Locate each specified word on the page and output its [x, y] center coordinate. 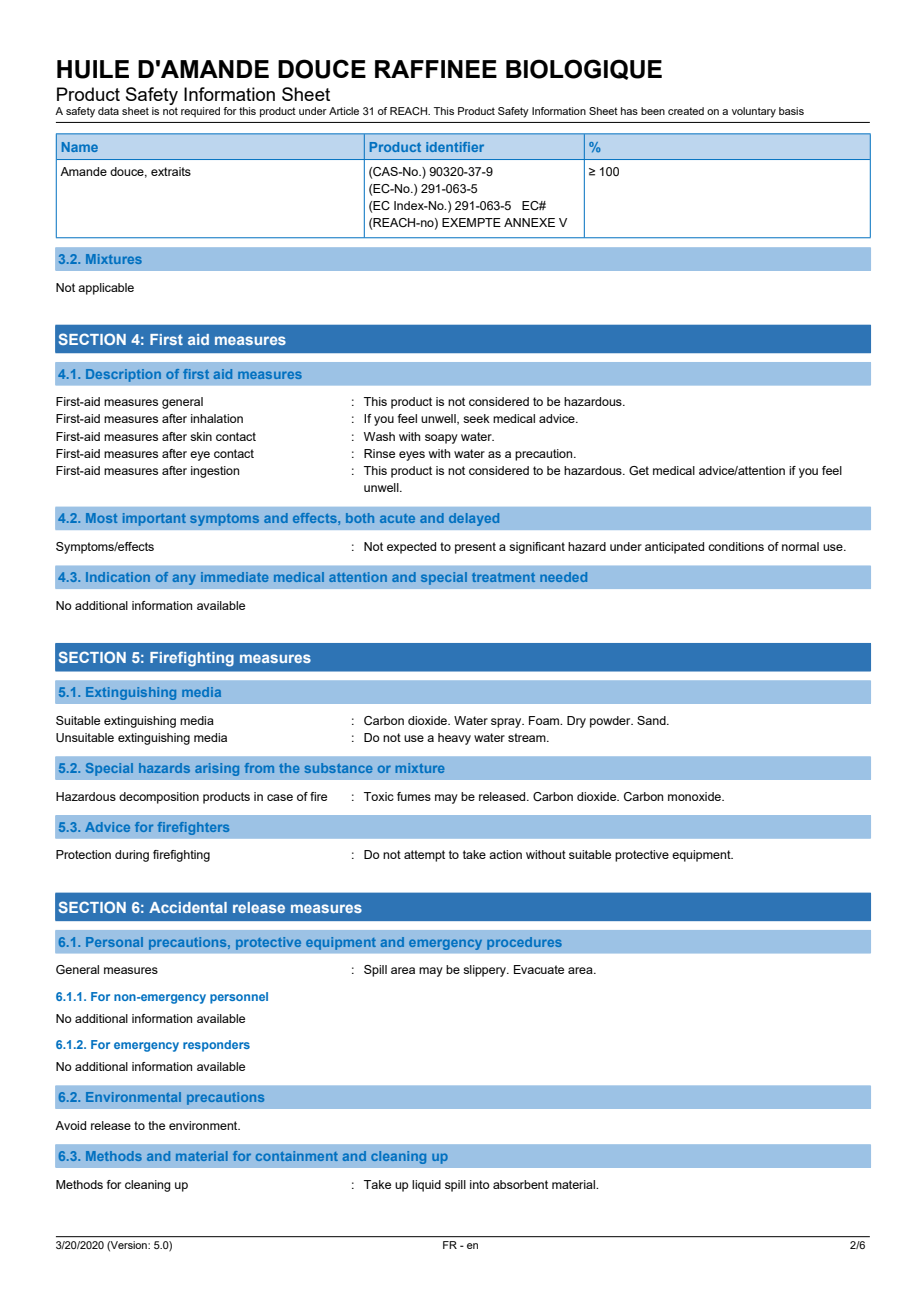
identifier [455, 147]
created [686, 111]
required [200, 112]
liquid [426, 1186]
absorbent [520, 1184]
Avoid [70, 1125]
